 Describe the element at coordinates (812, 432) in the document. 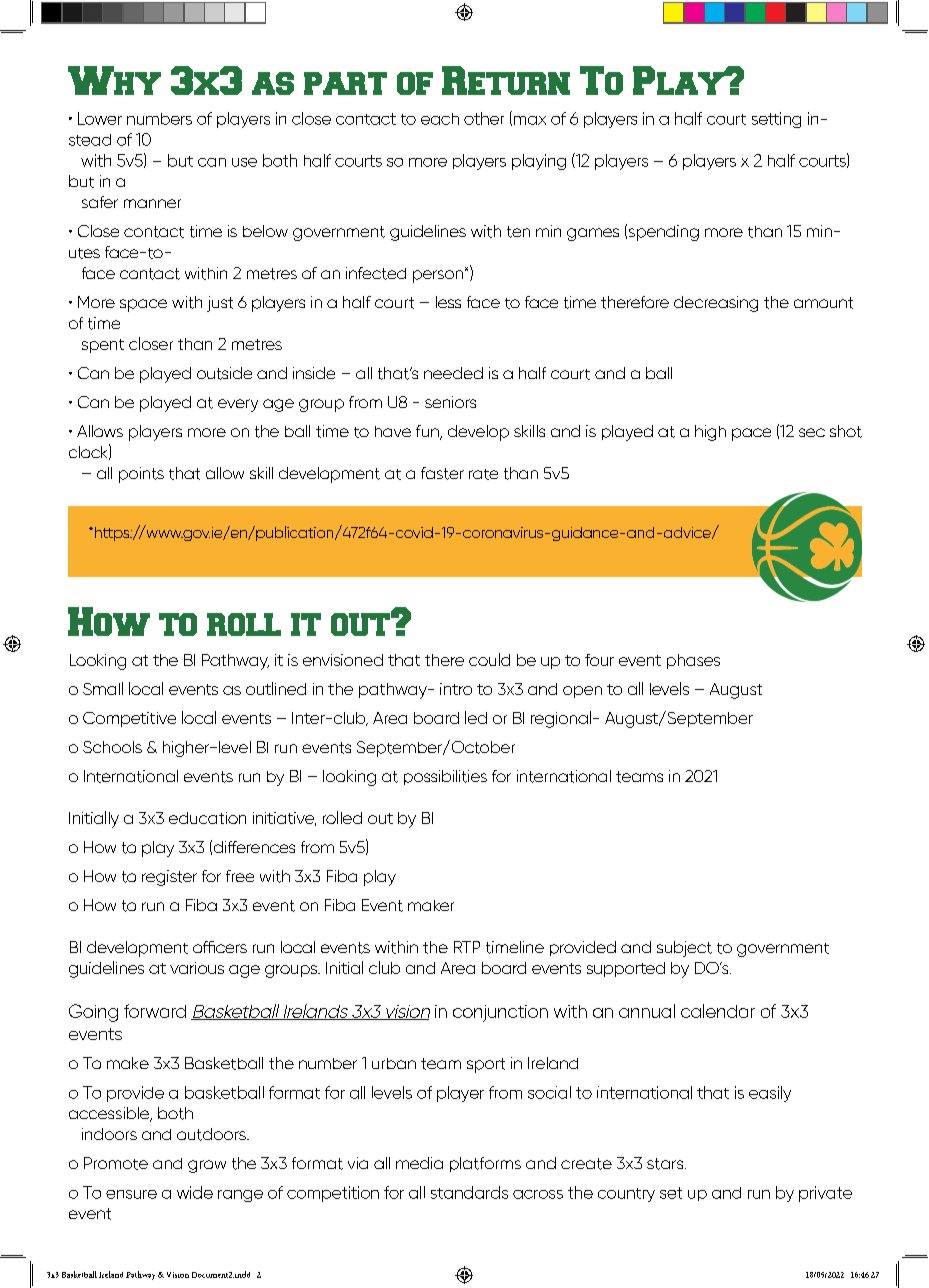

I see `sec` at that location.
